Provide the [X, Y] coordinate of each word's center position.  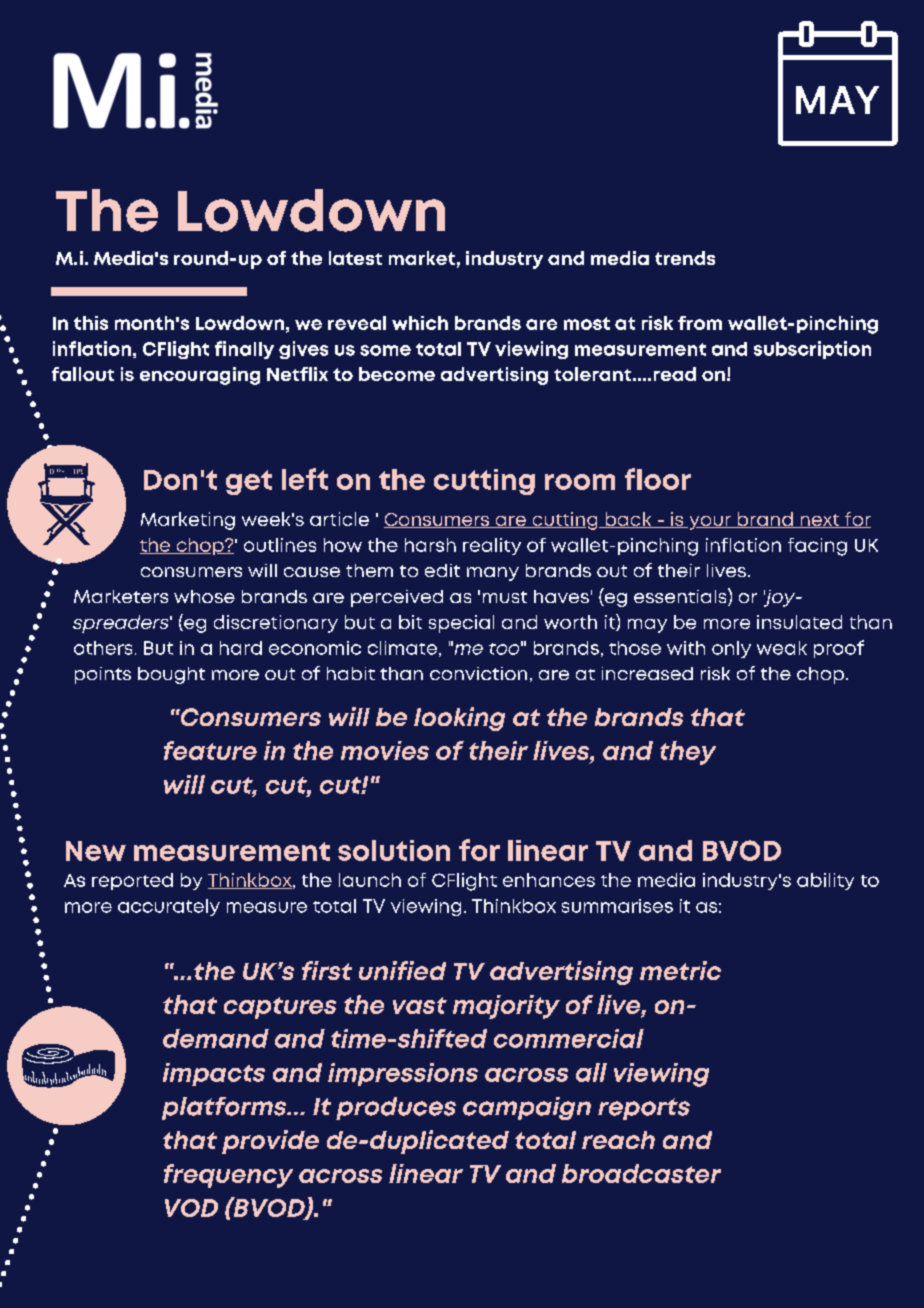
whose [204, 596]
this [91, 323]
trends [685, 258]
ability [825, 881]
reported [132, 881]
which [420, 323]
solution [394, 850]
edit [442, 570]
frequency [228, 1176]
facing [817, 547]
